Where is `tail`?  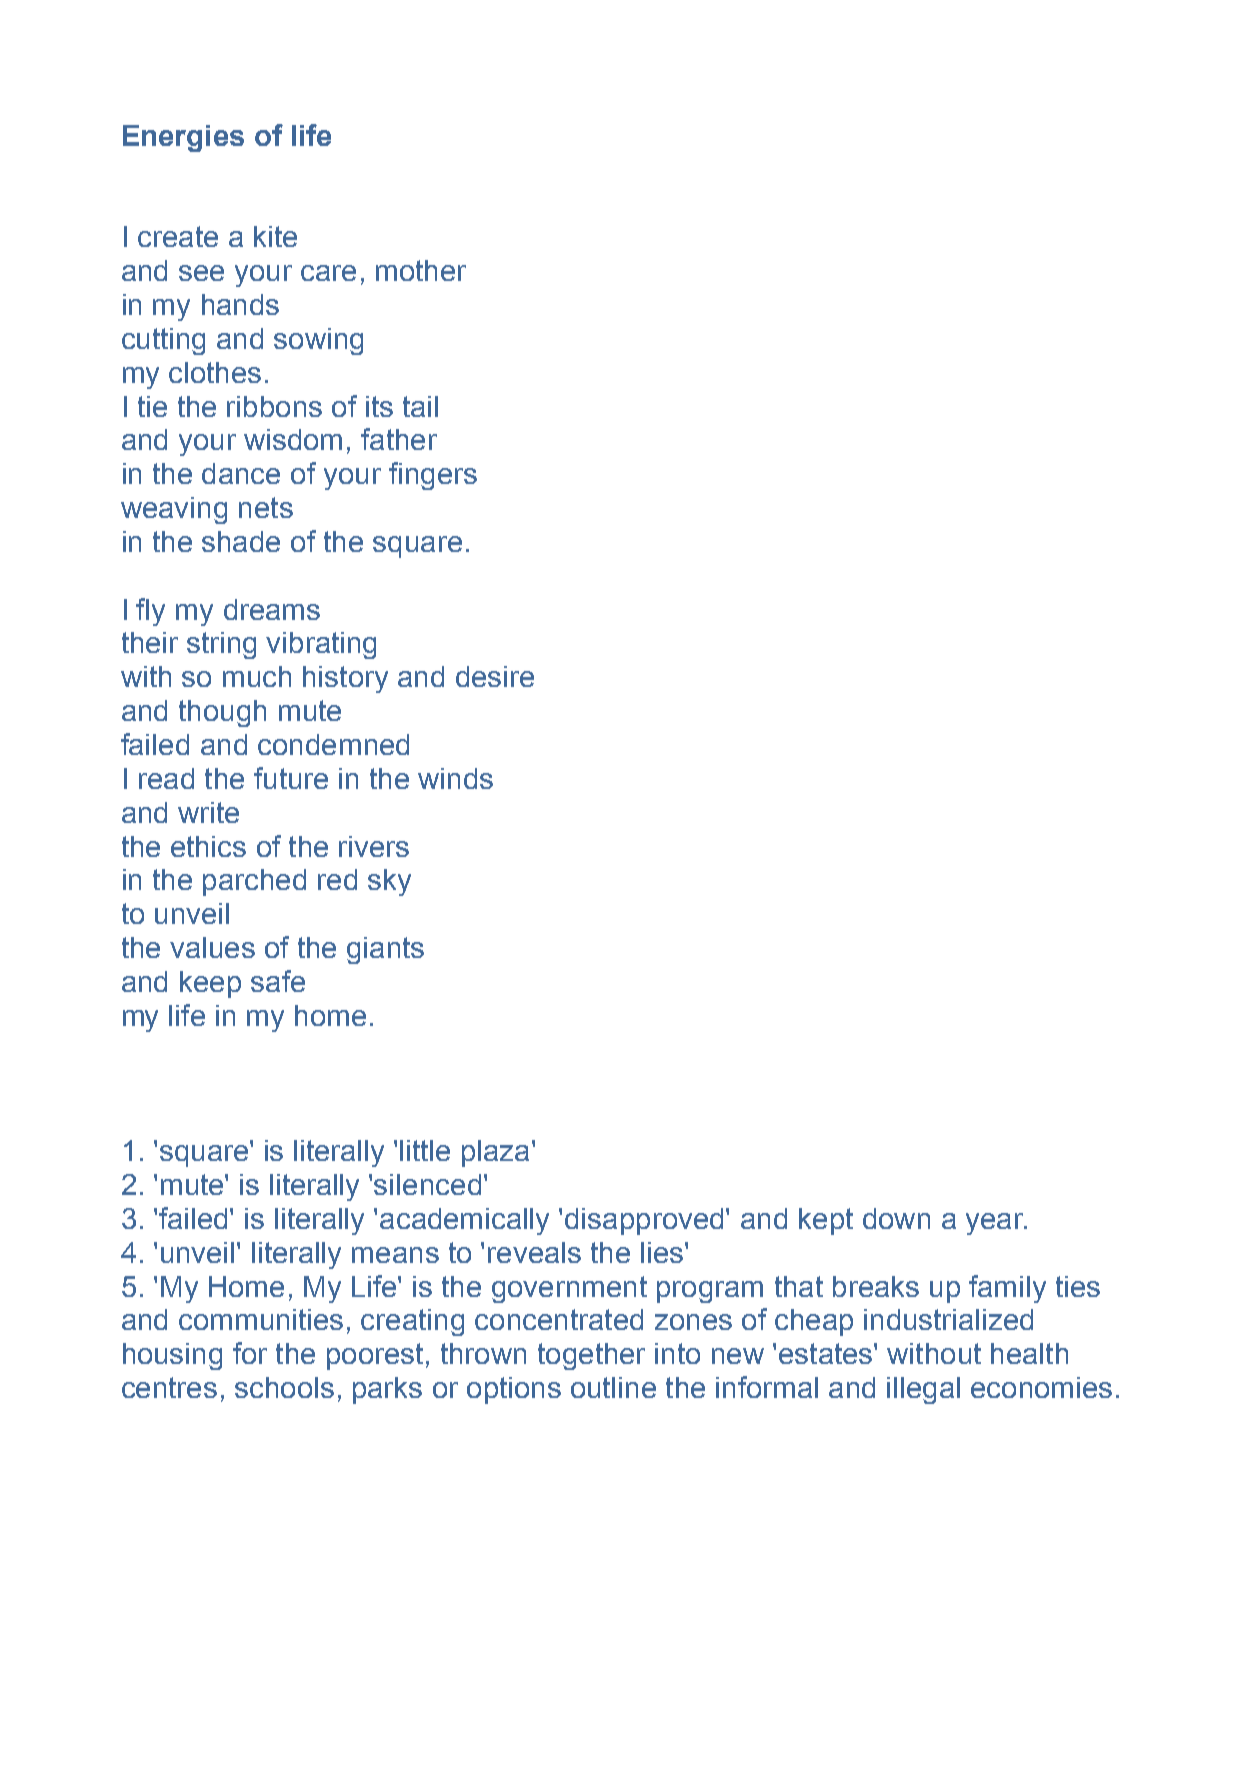
tail is located at coordinates (420, 406).
